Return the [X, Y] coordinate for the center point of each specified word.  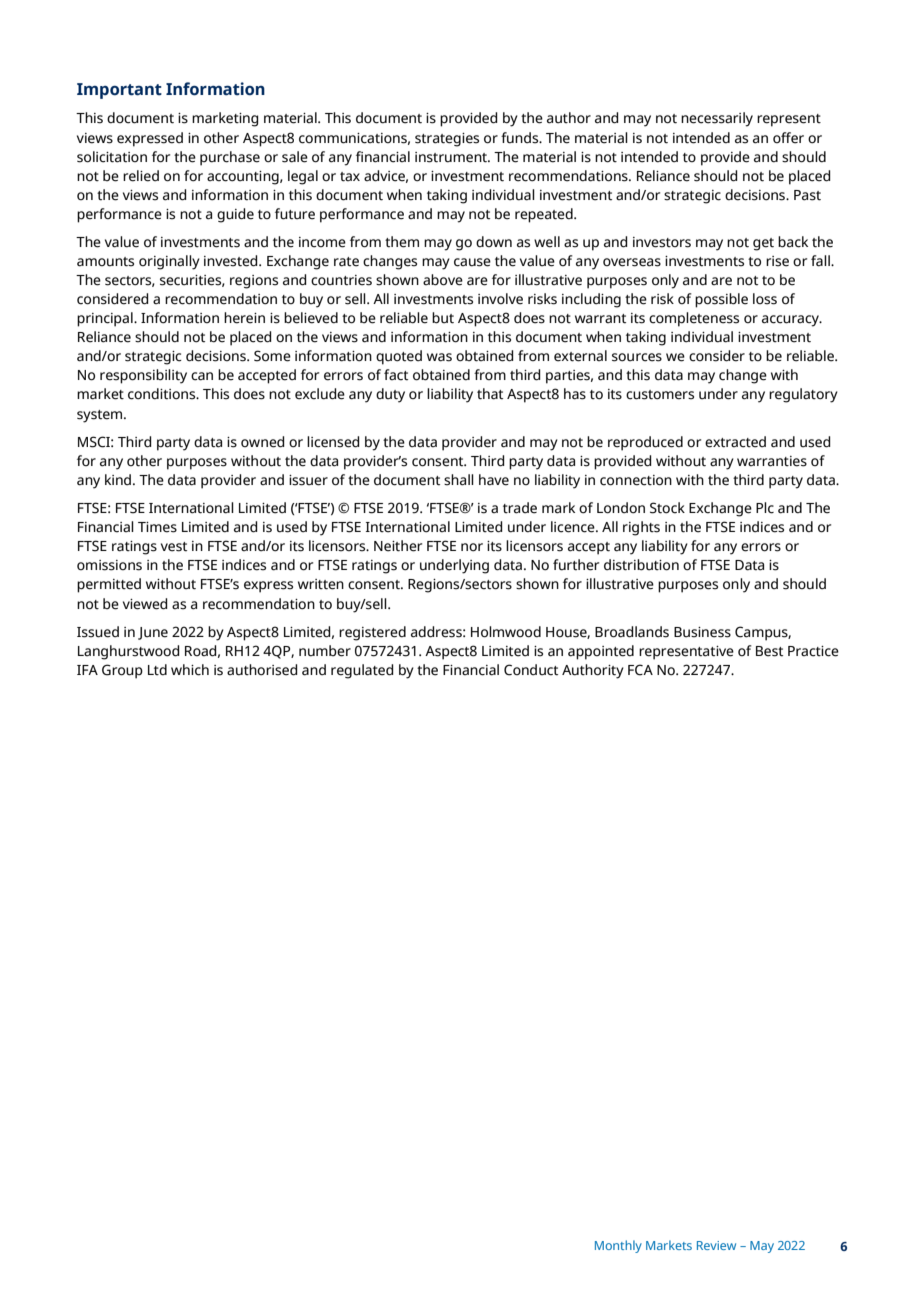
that [490, 394]
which [190, 670]
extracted [735, 442]
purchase [230, 158]
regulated [362, 671]
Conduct [531, 670]
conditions [163, 394]
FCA [640, 670]
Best [769, 651]
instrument [452, 157]
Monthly [618, 1246]
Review [716, 1245]
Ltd [157, 670]
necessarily [717, 119]
